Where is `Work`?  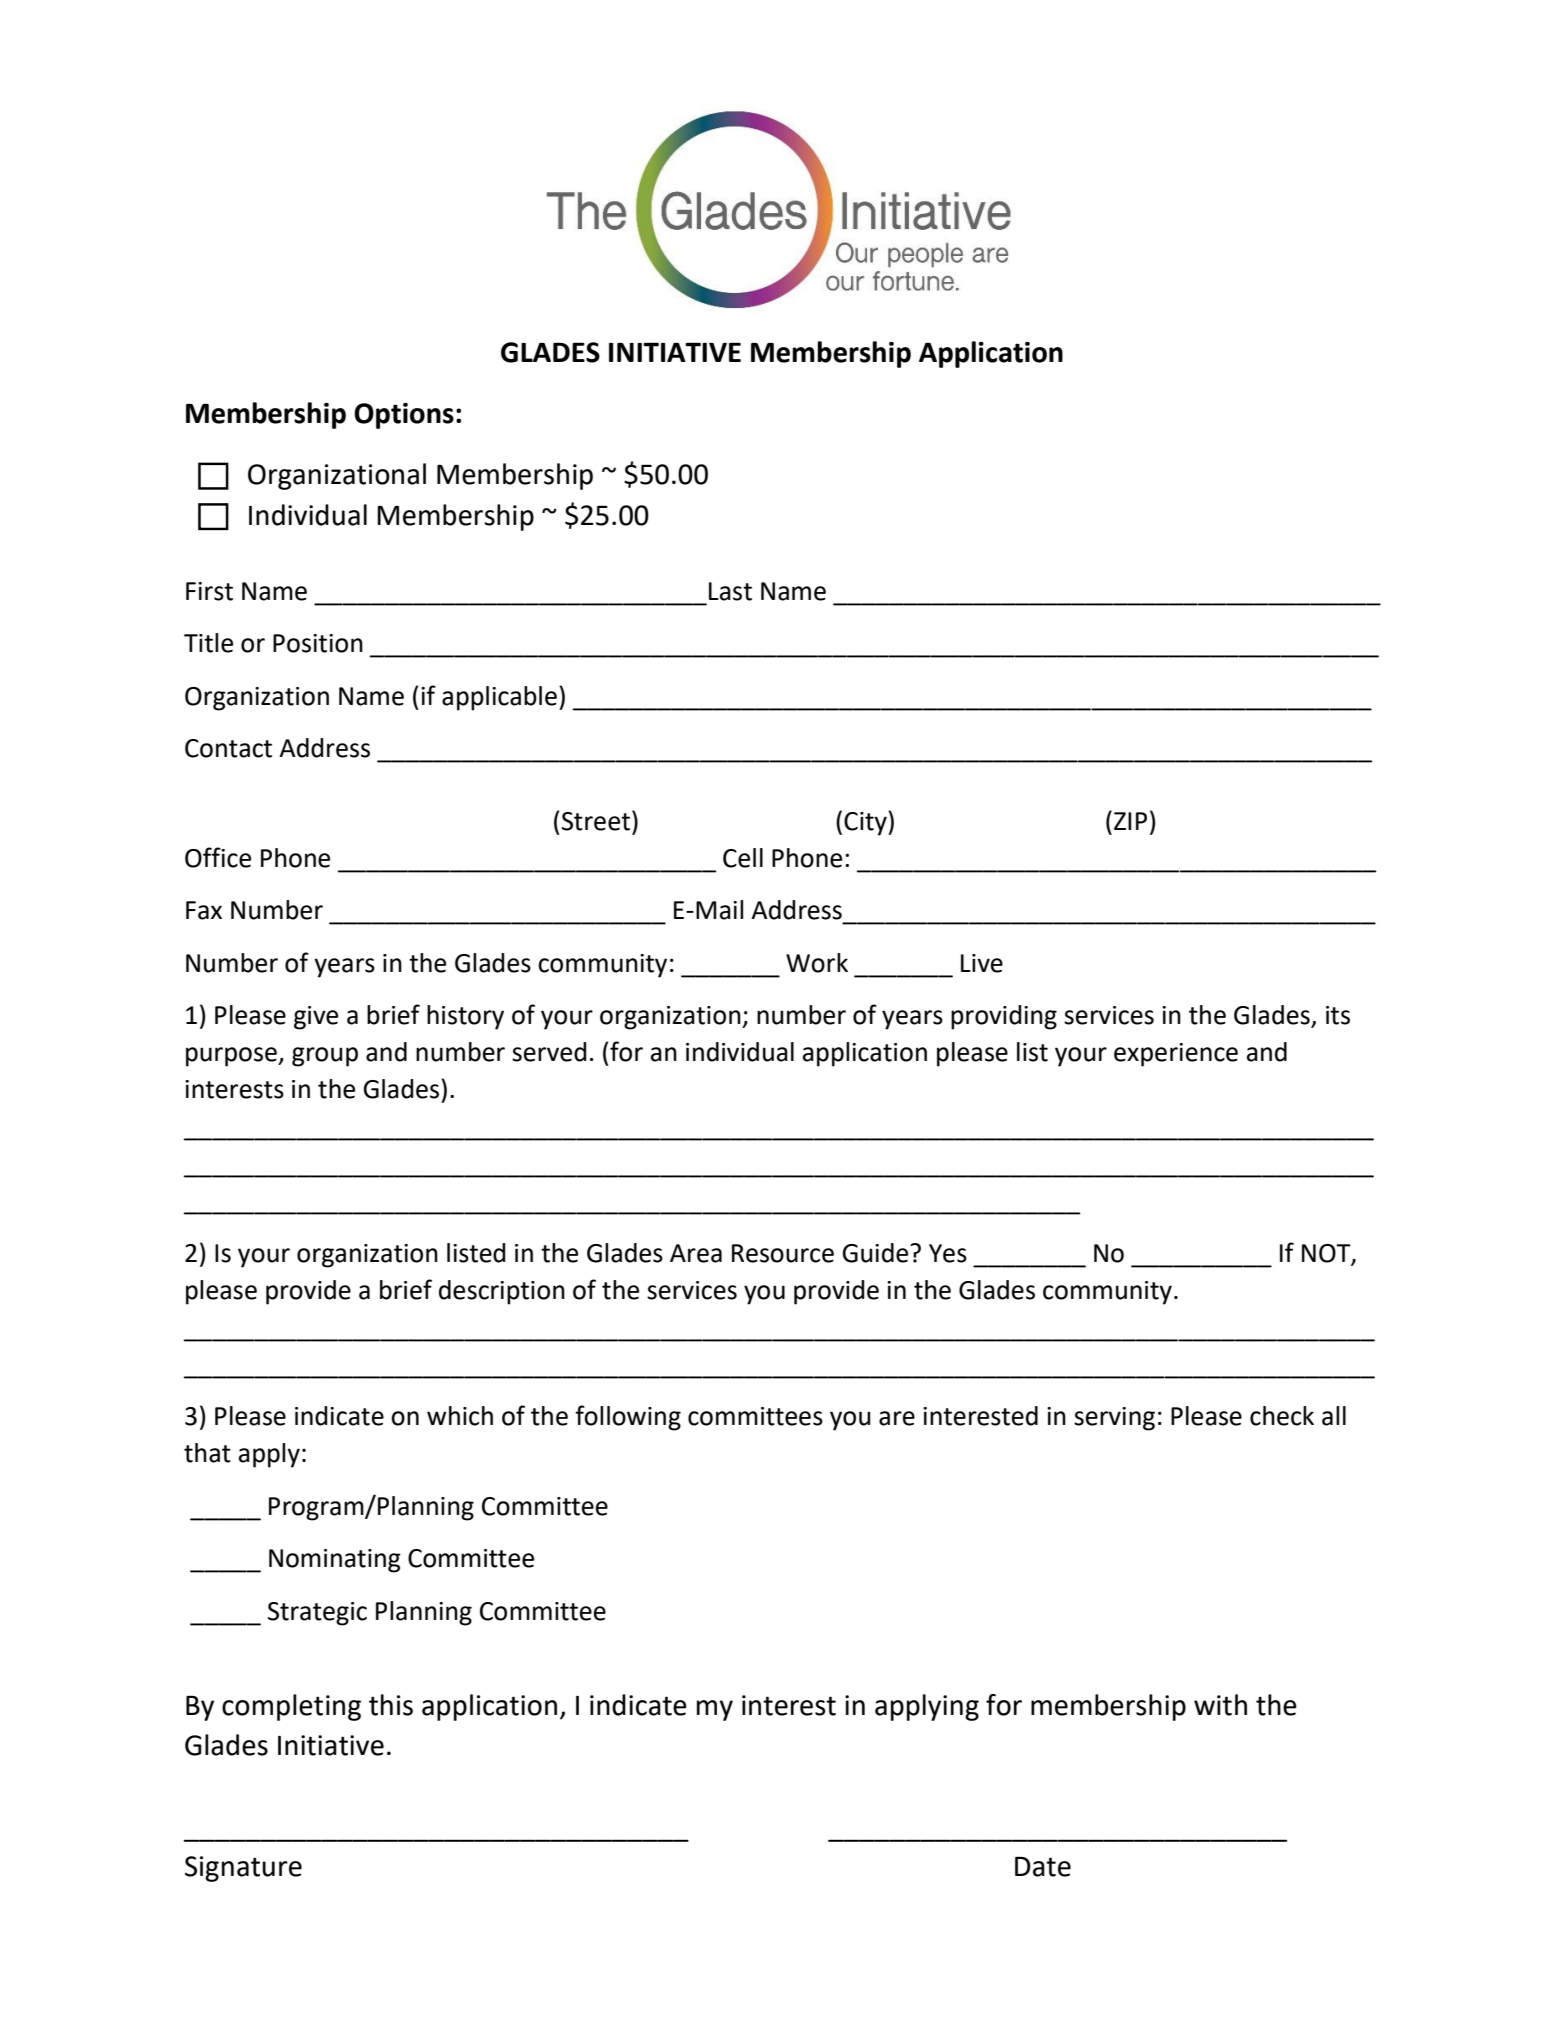 Work is located at coordinates (817, 963).
